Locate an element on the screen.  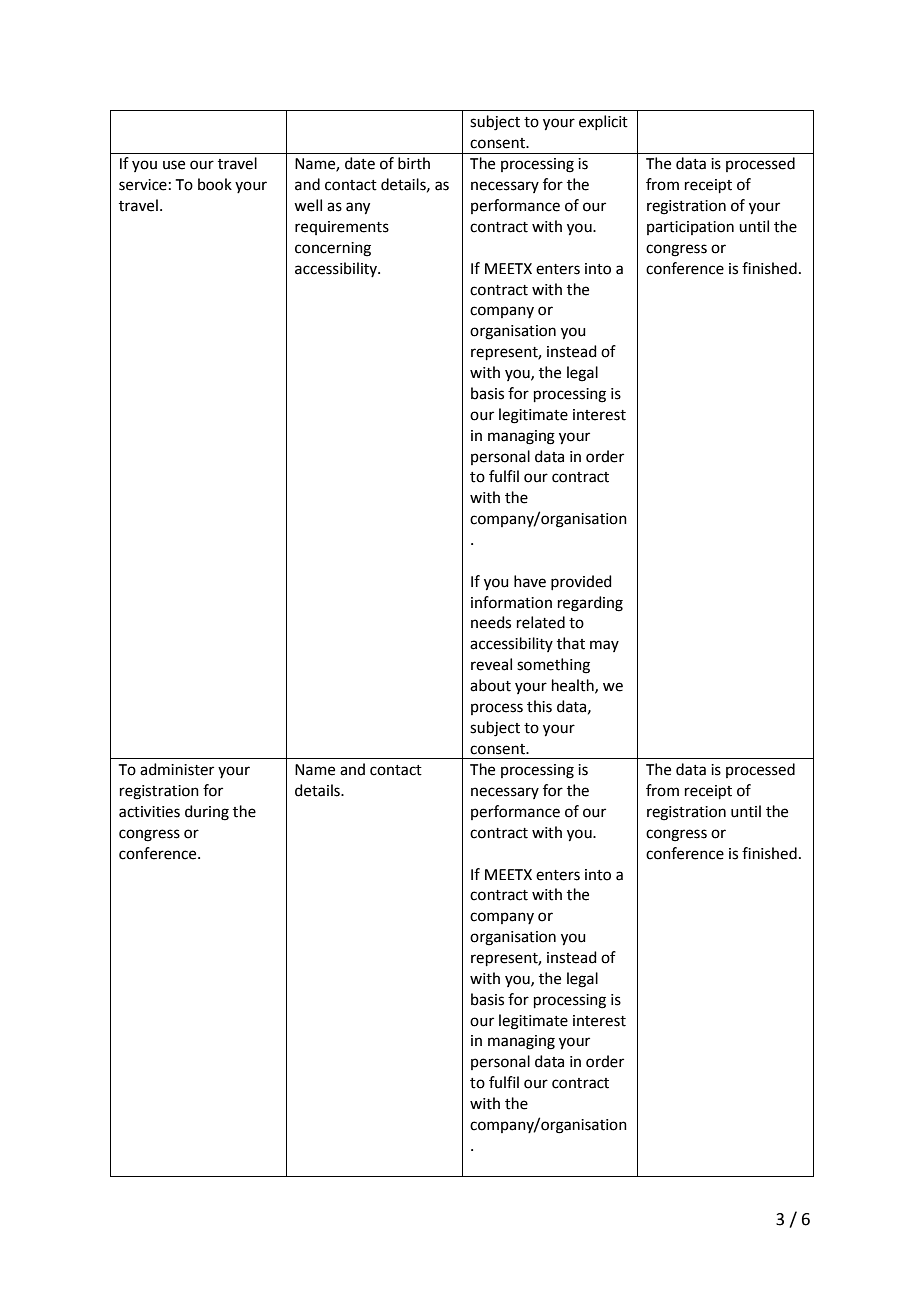
explicit is located at coordinates (603, 122).
